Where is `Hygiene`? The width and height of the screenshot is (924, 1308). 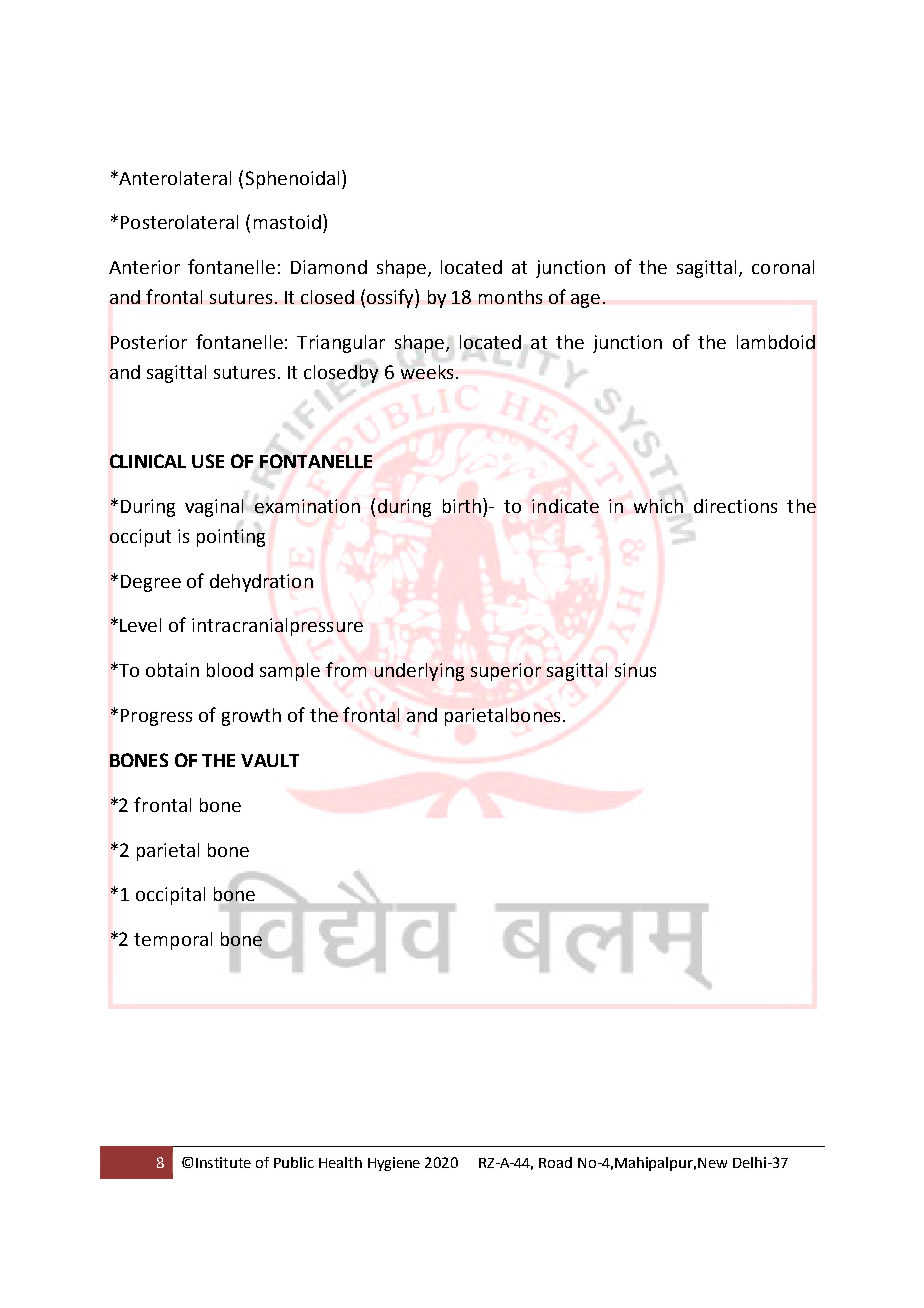 Hygiene is located at coordinates (394, 1164).
